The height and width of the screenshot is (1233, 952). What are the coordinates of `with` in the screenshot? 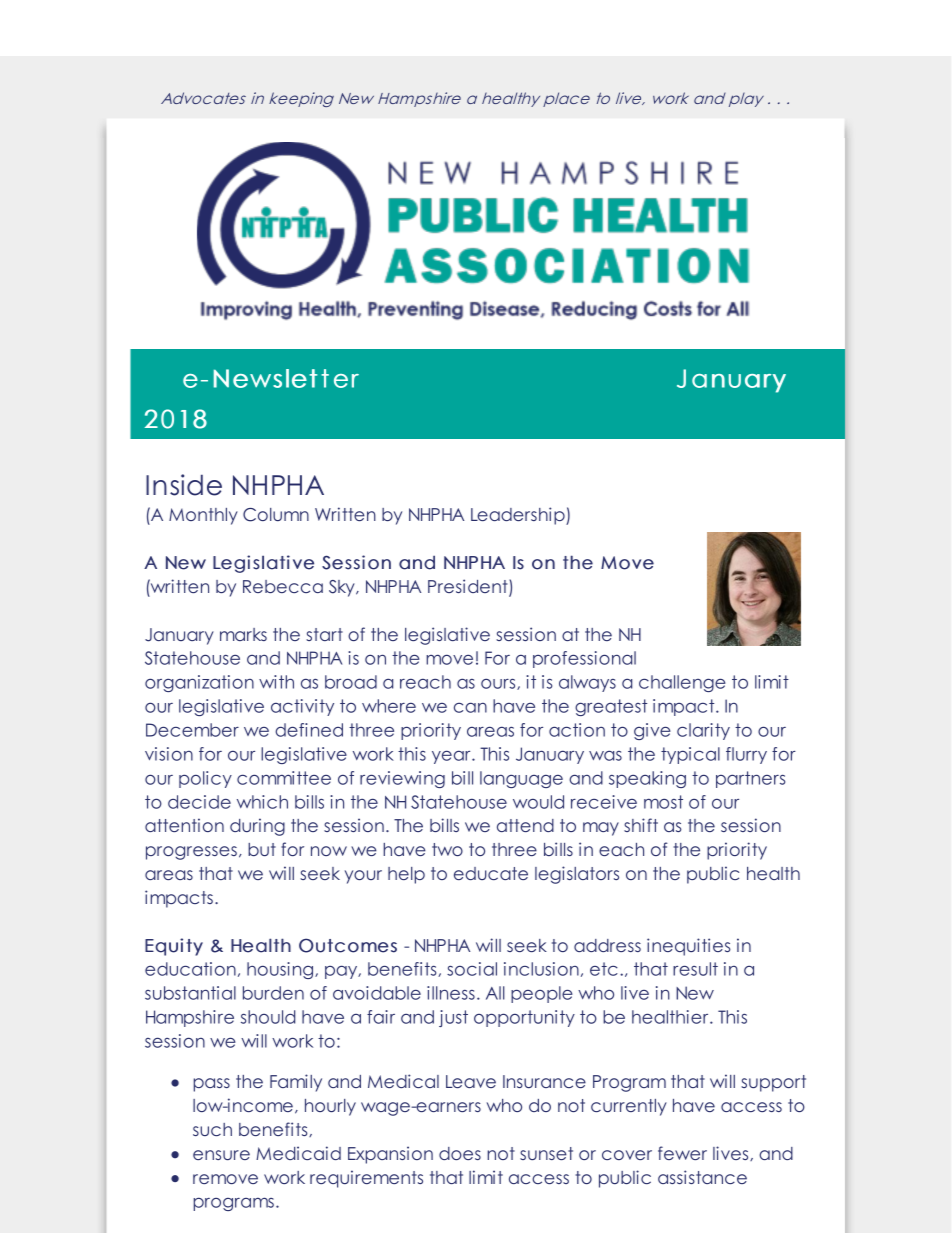 It's located at (276, 682).
